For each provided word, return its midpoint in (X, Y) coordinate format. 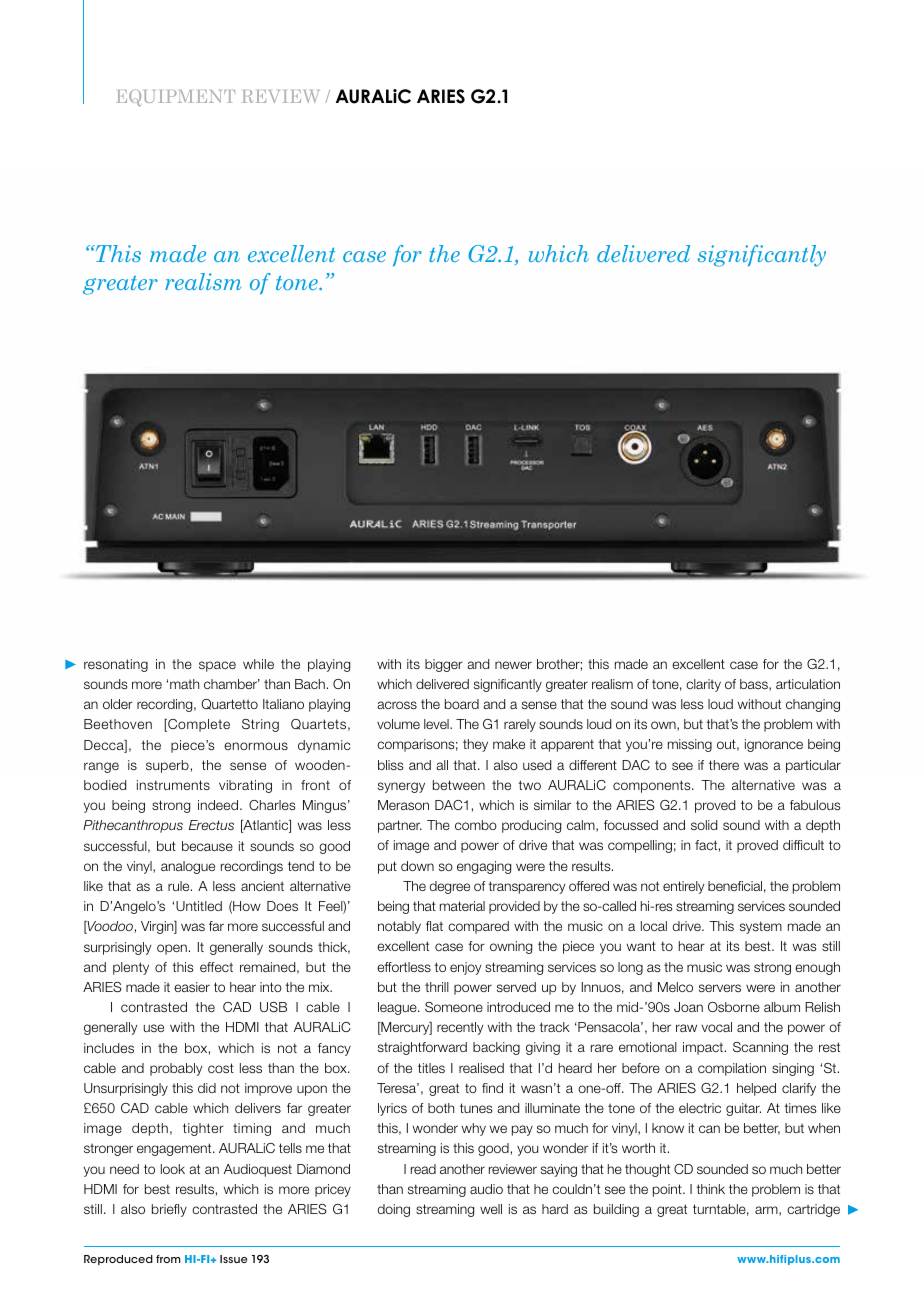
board (462, 704)
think (710, 1189)
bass (755, 685)
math (184, 684)
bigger (444, 665)
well (491, 1209)
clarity (703, 685)
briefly (169, 1210)
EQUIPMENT (175, 97)
